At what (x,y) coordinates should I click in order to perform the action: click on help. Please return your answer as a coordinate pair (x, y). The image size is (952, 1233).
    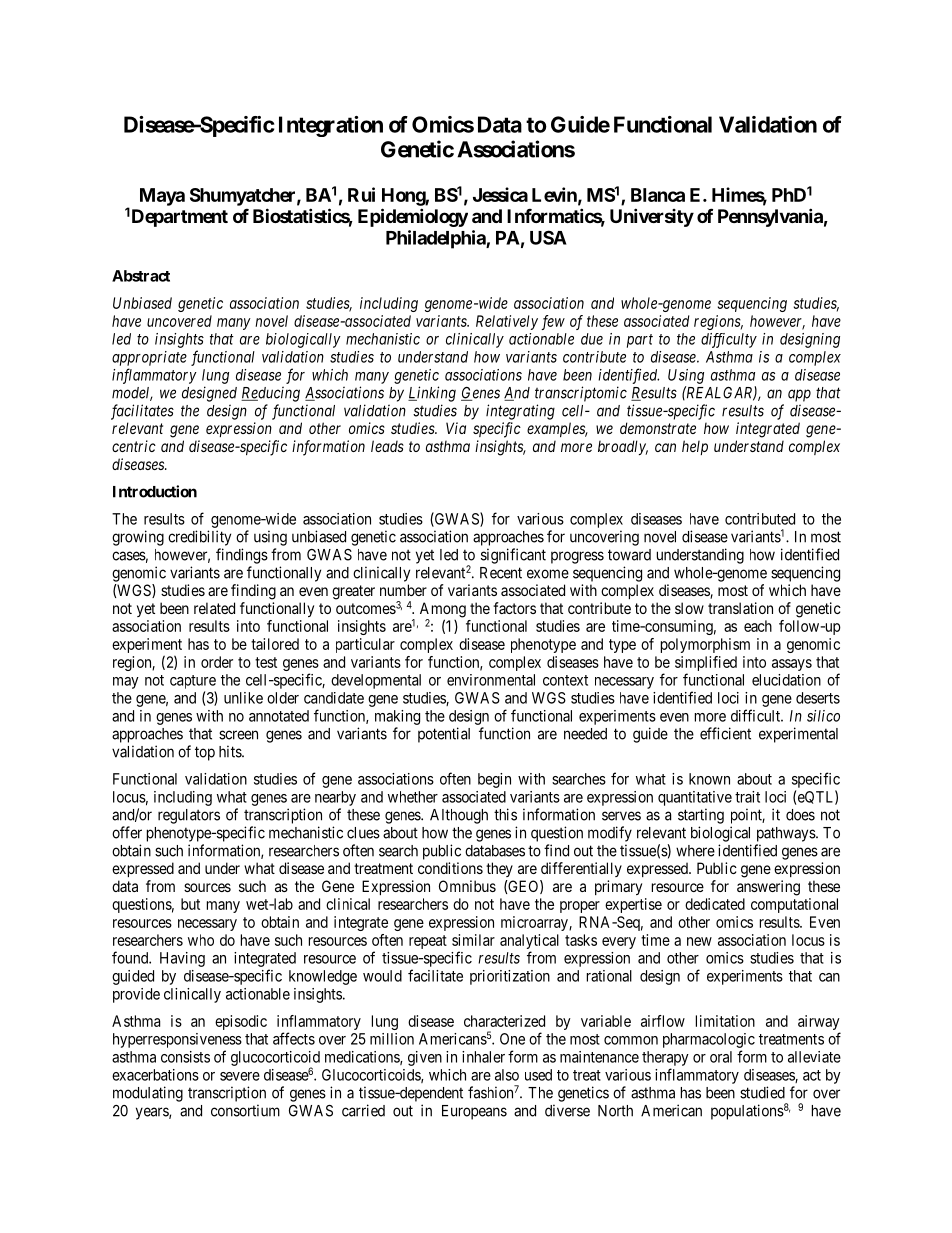
    Looking at the image, I should click on (695, 447).
